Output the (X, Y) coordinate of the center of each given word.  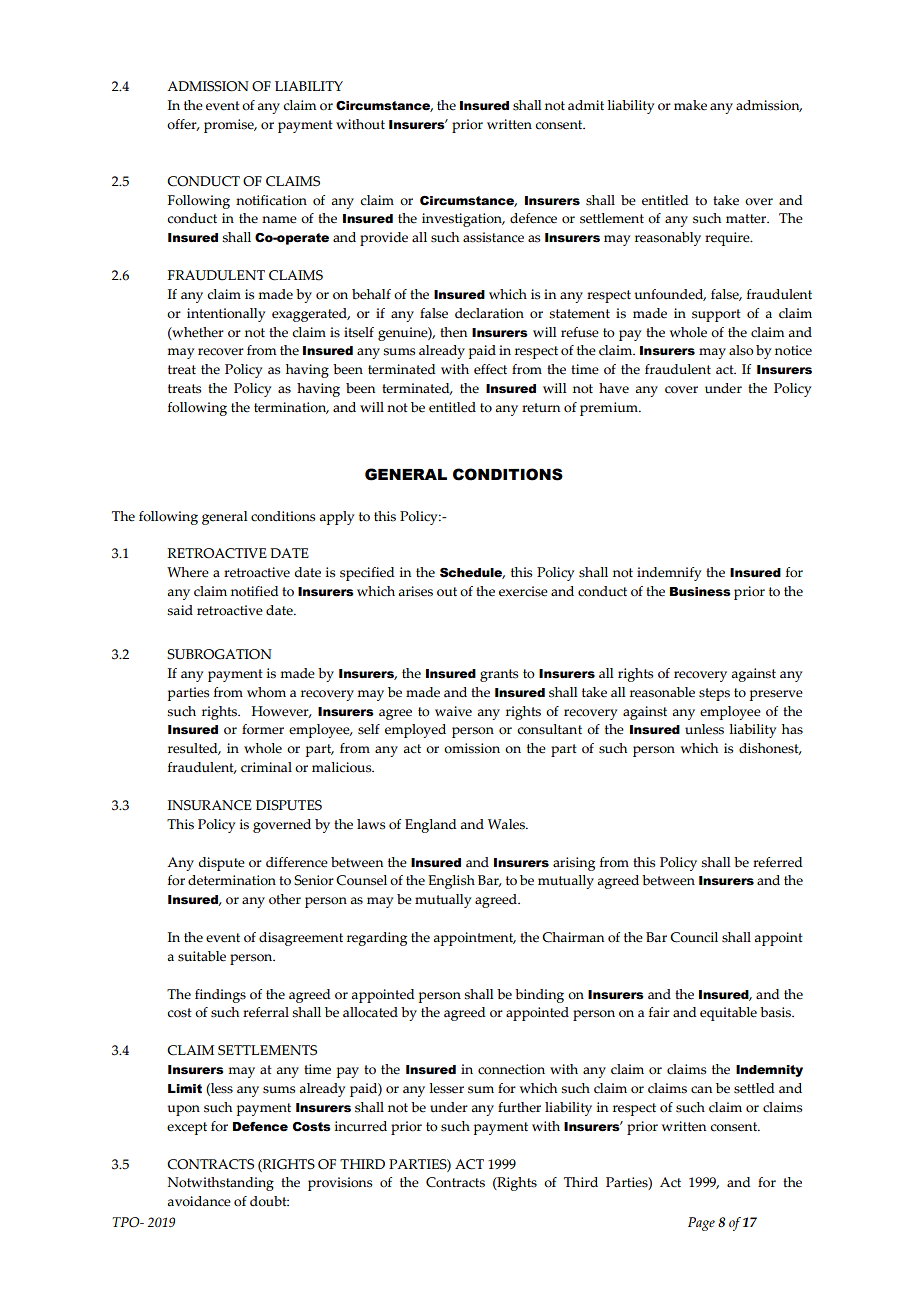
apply (336, 518)
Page (701, 1224)
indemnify (669, 574)
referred (778, 862)
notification (271, 200)
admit (586, 105)
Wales (507, 824)
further (519, 1107)
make (690, 105)
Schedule (472, 573)
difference (297, 862)
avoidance (199, 1201)
